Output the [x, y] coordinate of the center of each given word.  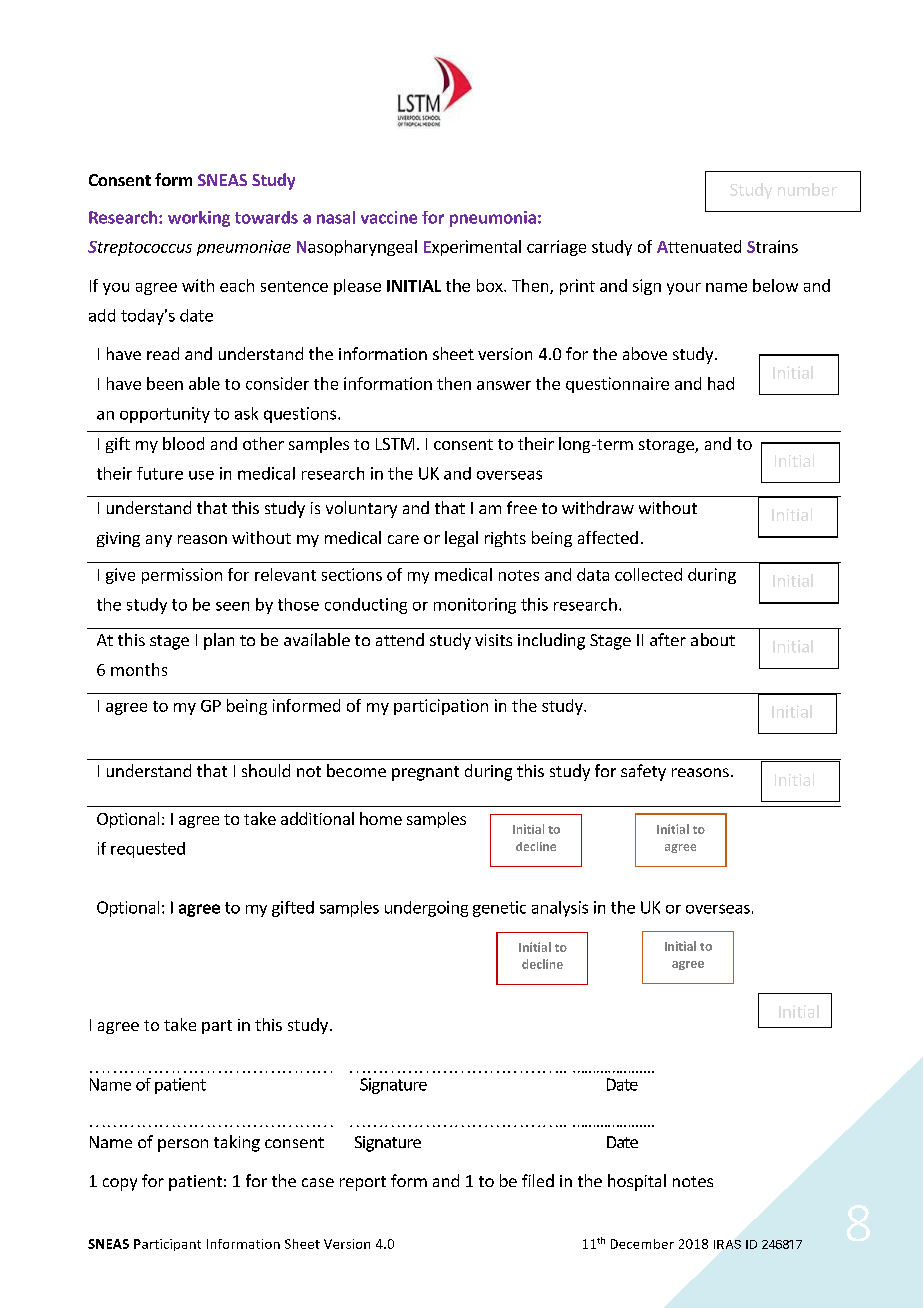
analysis [560, 909]
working [199, 219]
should [266, 770]
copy [120, 1184]
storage [667, 446]
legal [461, 539]
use [201, 475]
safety [643, 772]
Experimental [472, 248]
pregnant [425, 773]
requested [148, 850]
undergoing [426, 909]
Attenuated [699, 246]
